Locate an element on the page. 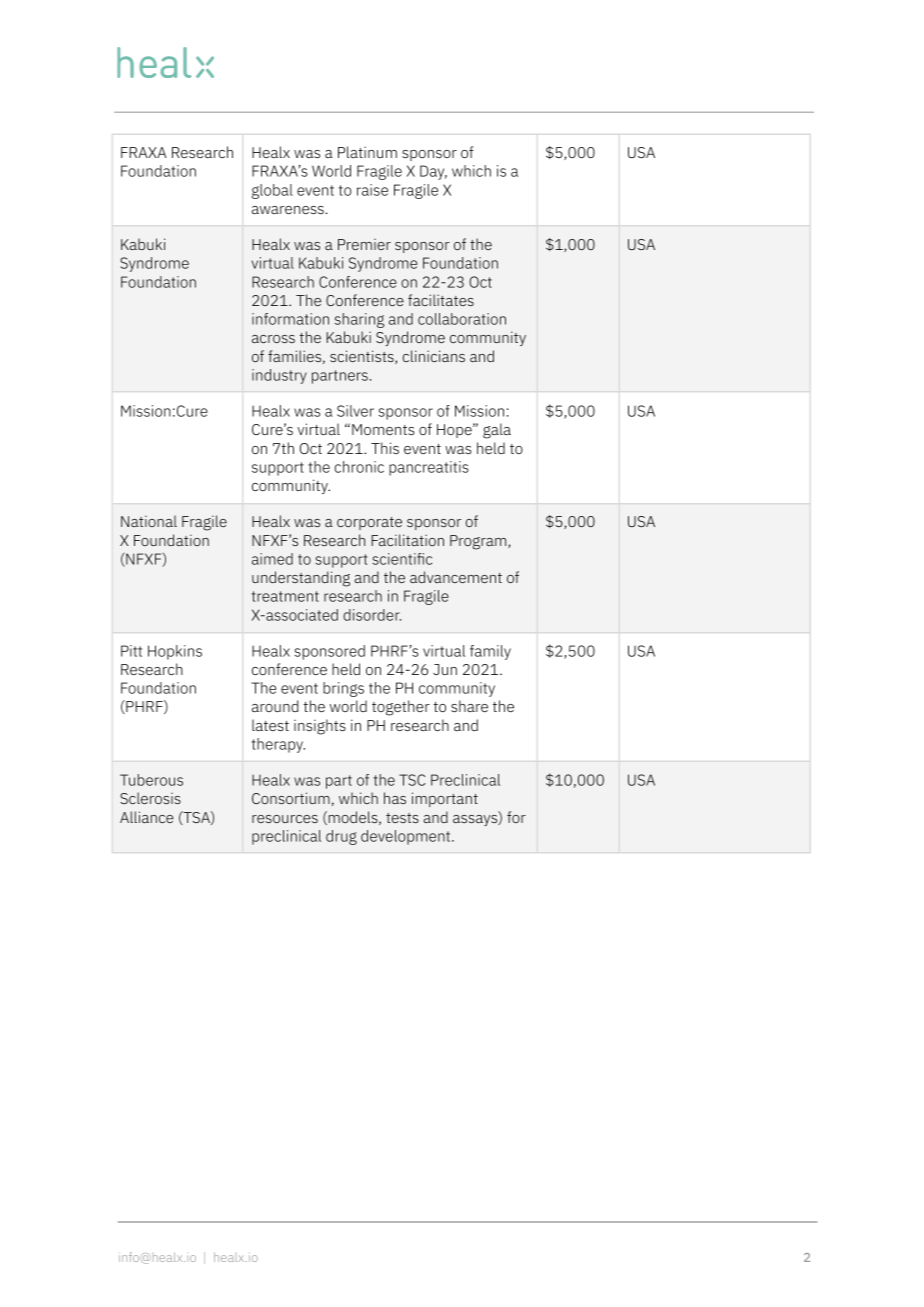 The height and width of the document is (1307, 924). global is located at coordinates (272, 191).
